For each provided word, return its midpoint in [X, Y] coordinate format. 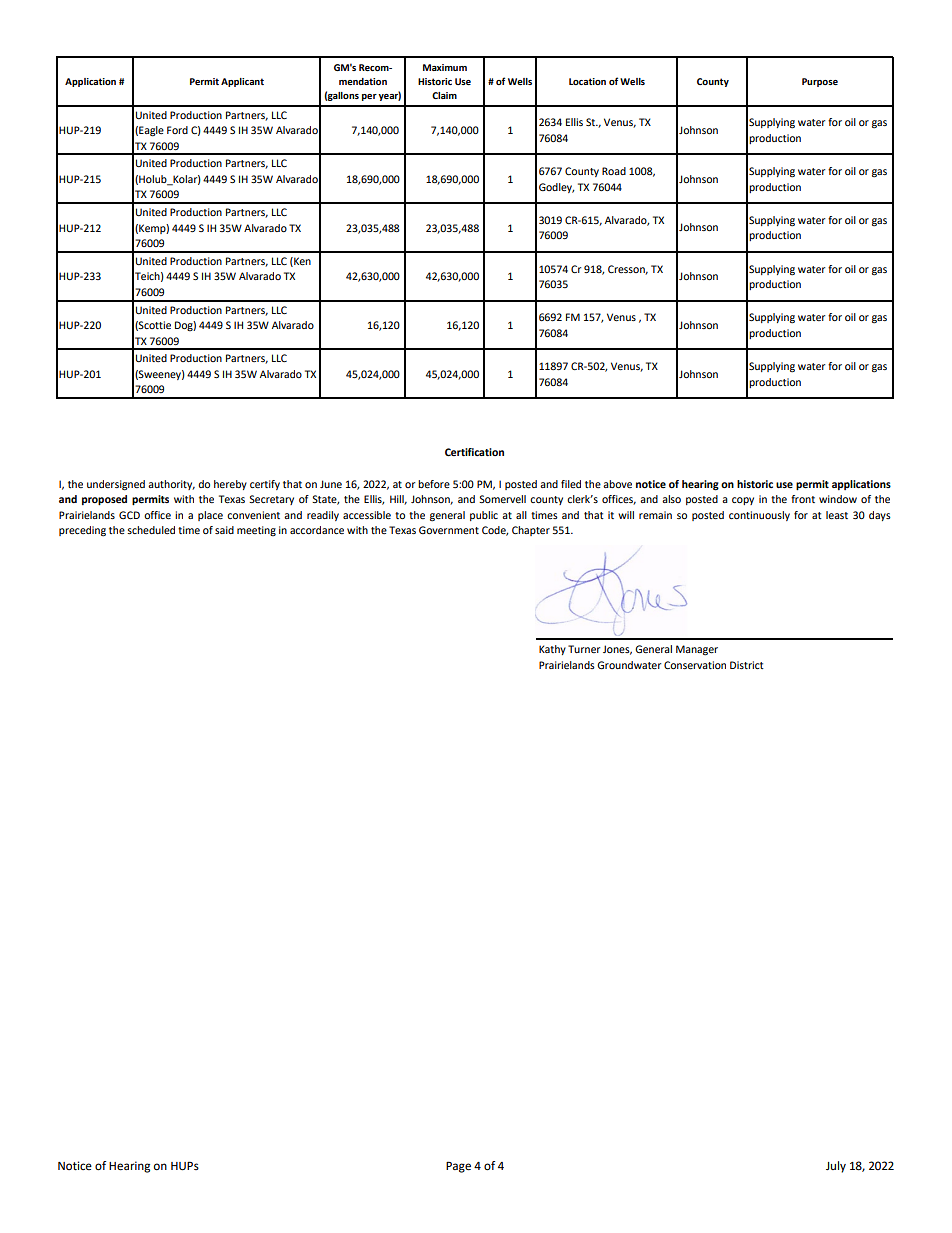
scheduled [151, 530]
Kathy [552, 650]
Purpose [820, 82]
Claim [444, 95]
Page [458, 1167]
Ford [177, 130]
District [747, 665]
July [836, 1167]
